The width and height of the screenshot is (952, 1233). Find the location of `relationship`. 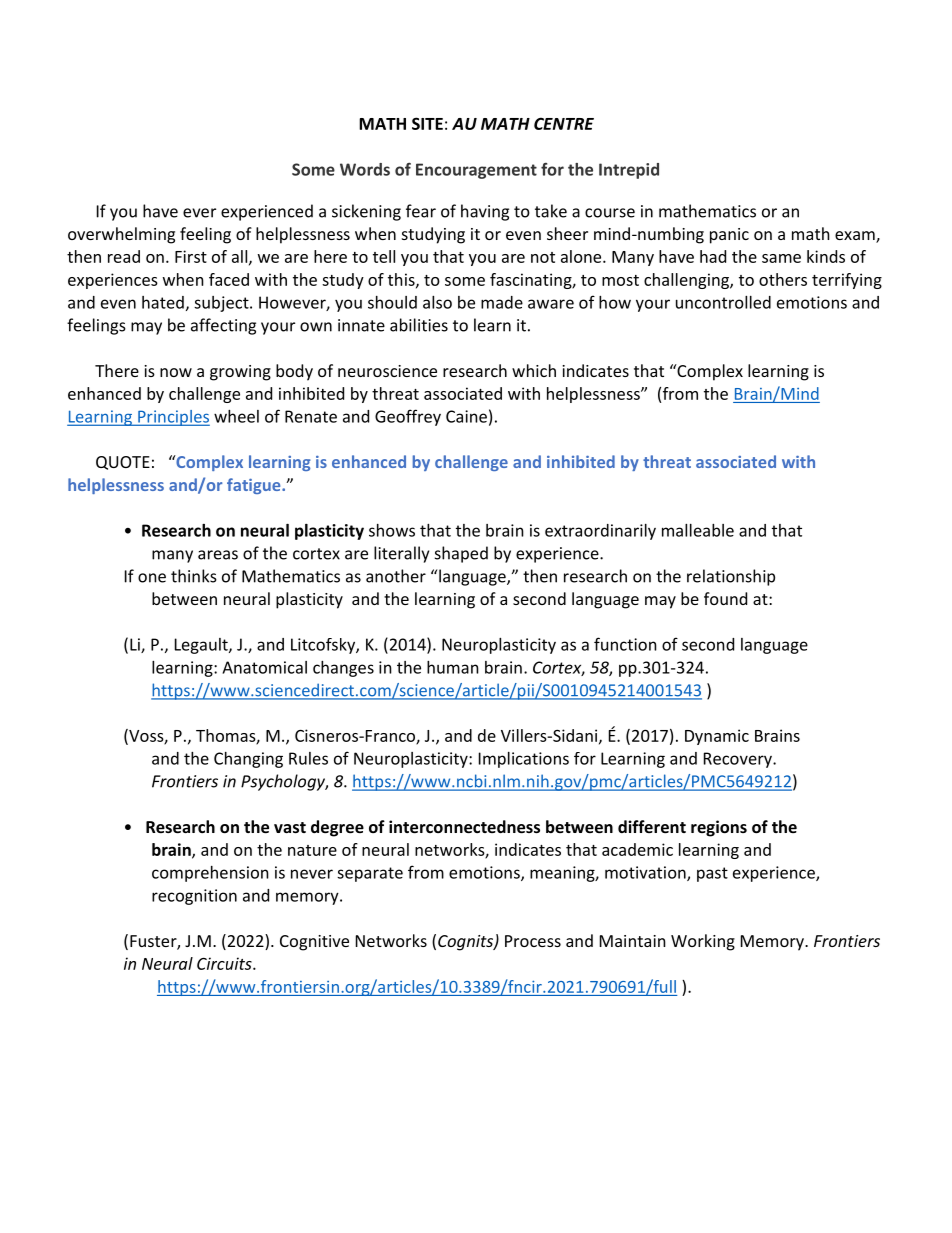

relationship is located at coordinates (731, 577).
